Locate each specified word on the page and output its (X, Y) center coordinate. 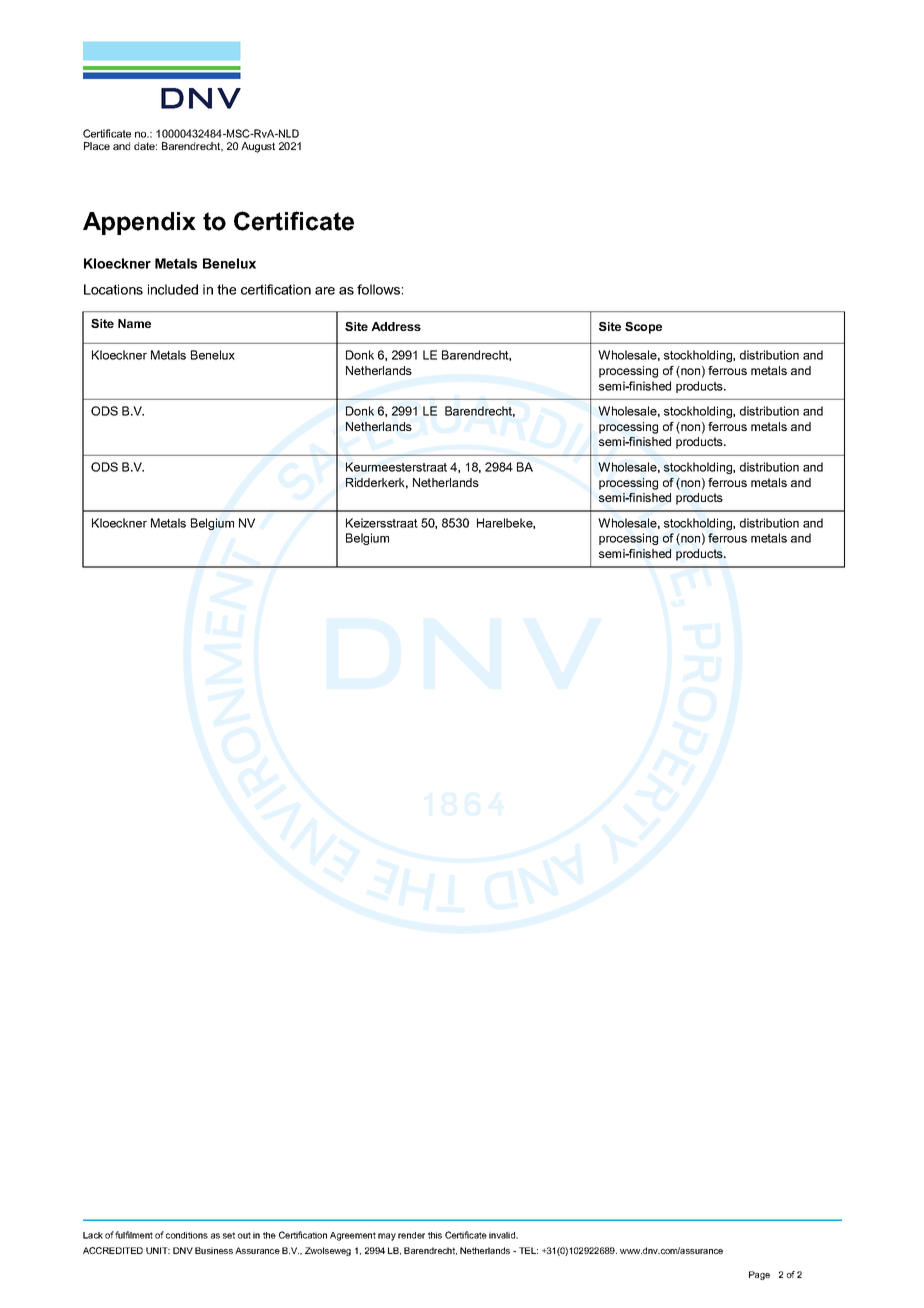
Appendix (139, 223)
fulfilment (134, 1235)
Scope (643, 328)
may (387, 1237)
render (411, 1235)
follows (378, 289)
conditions (187, 1235)
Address (396, 326)
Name (134, 323)
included (173, 289)
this (435, 1235)
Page (759, 1275)
